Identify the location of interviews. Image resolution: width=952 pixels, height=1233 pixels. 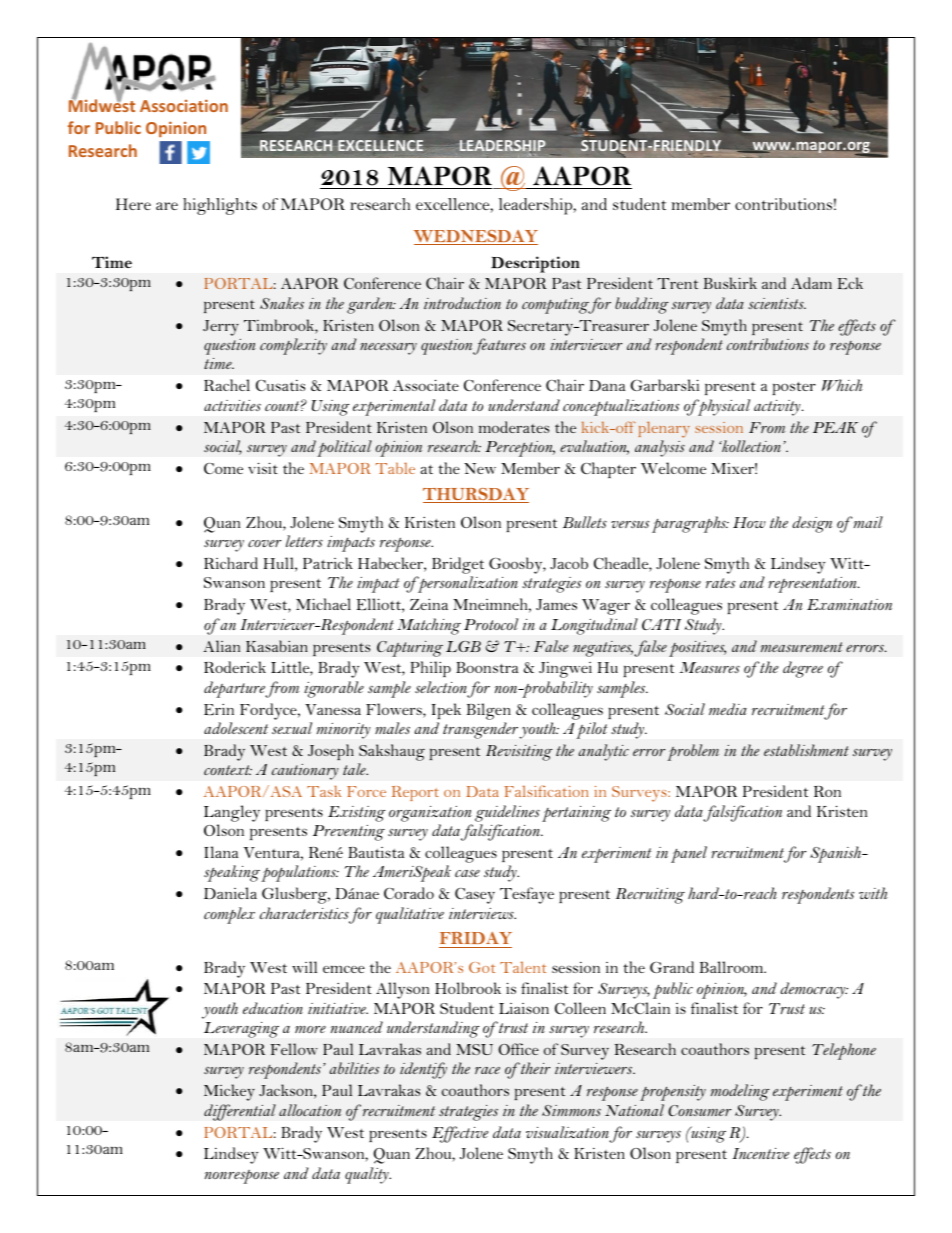
(482, 913).
